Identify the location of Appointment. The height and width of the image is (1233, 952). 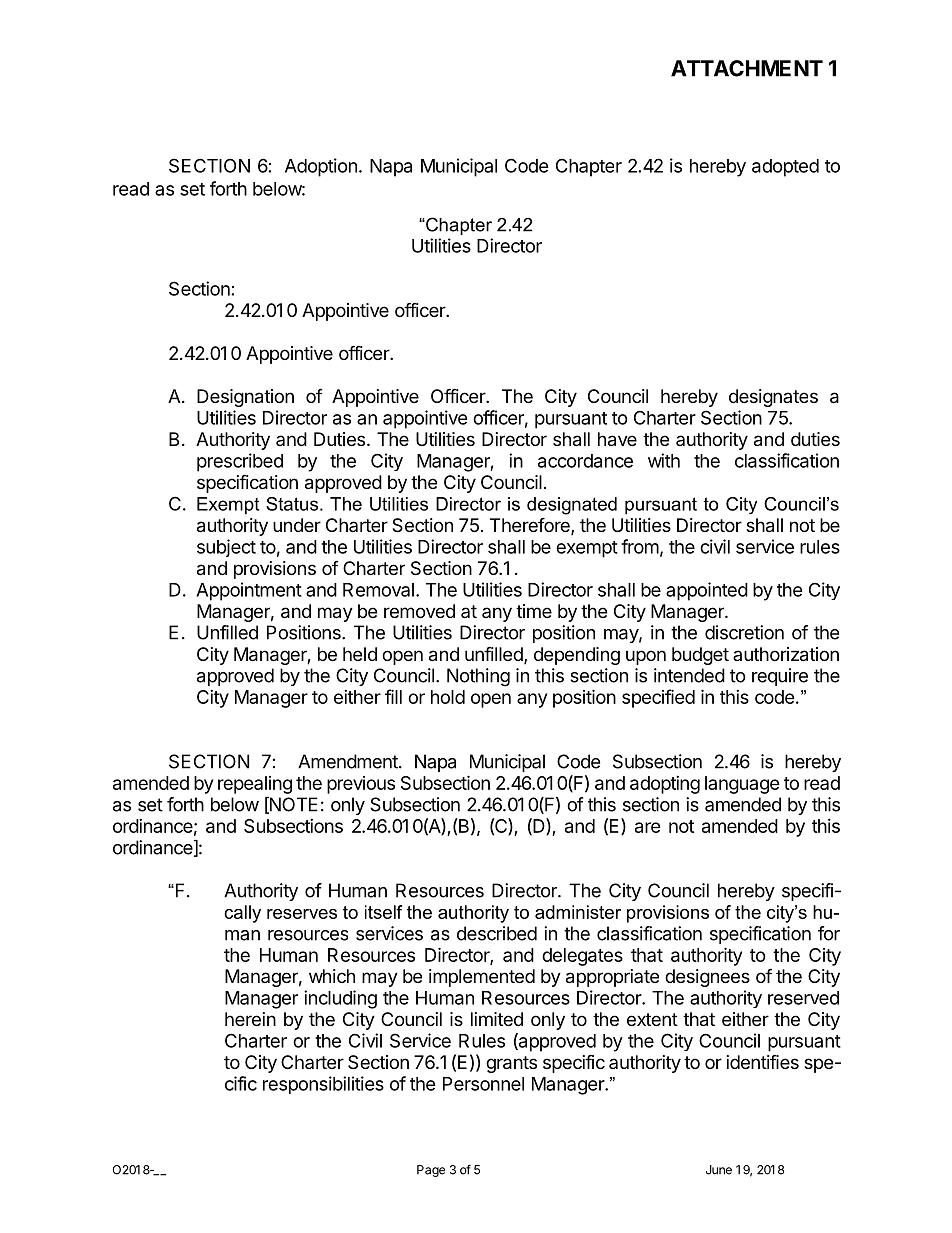
(249, 591).
